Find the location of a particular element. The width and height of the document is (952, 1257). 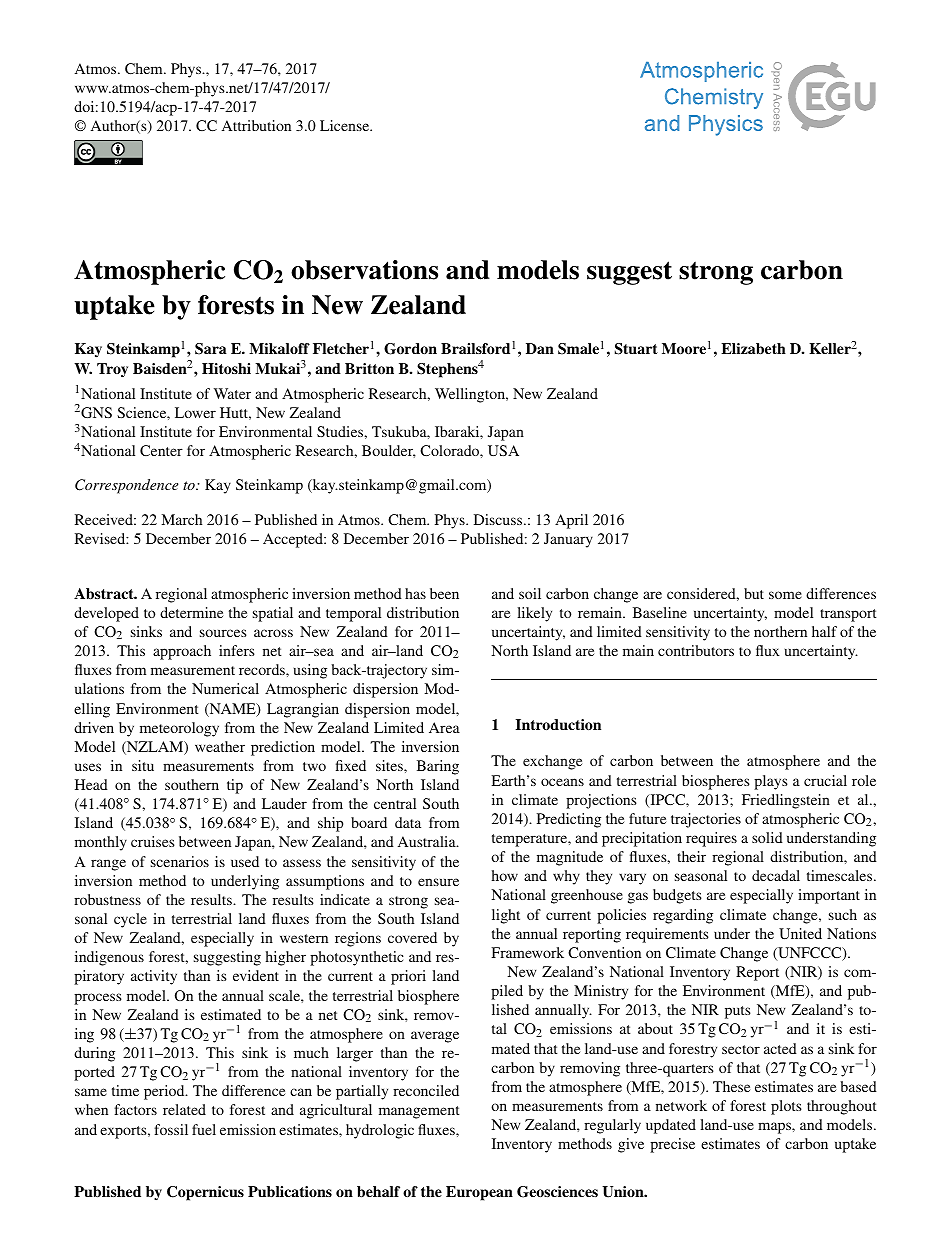

Elizabeth is located at coordinates (753, 348).
